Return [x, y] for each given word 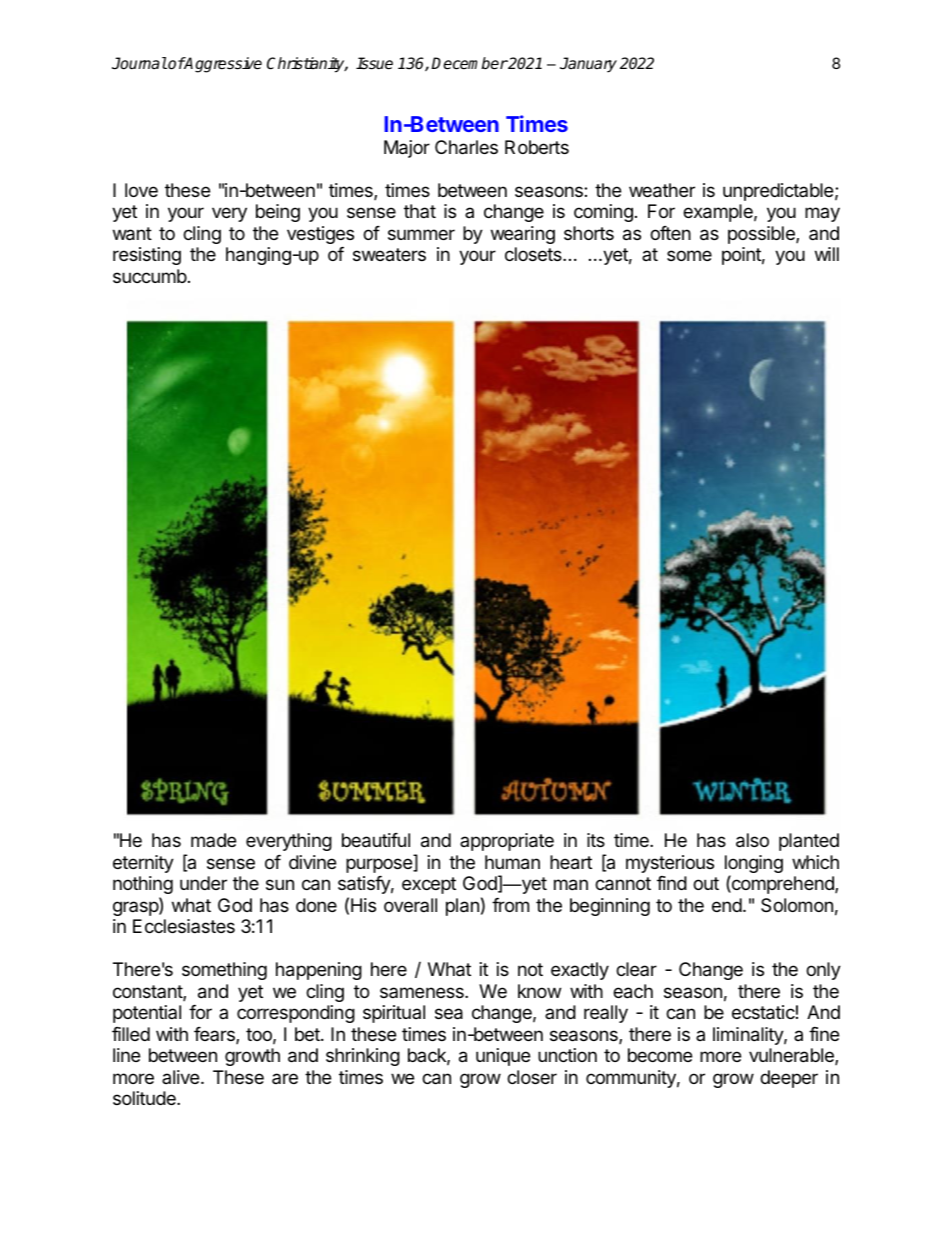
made [213, 840]
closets [534, 254]
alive [182, 1077]
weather [662, 190]
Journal [139, 63]
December [469, 63]
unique [503, 1057]
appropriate [507, 842]
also [752, 840]
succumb [150, 276]
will [827, 254]
